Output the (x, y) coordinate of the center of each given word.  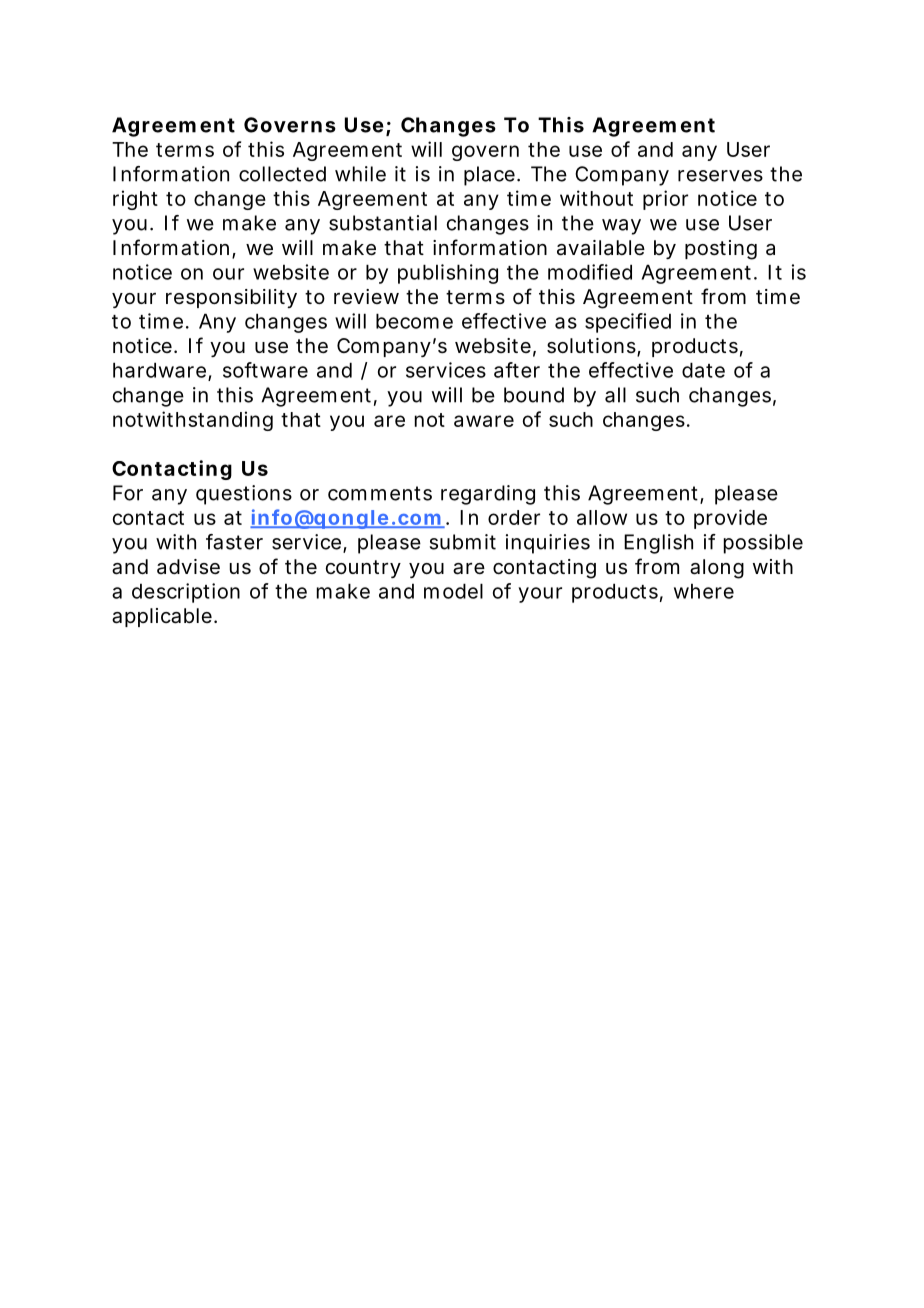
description (186, 593)
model (453, 591)
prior (665, 200)
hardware (161, 371)
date (703, 370)
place (489, 176)
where (704, 591)
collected (282, 174)
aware (484, 421)
